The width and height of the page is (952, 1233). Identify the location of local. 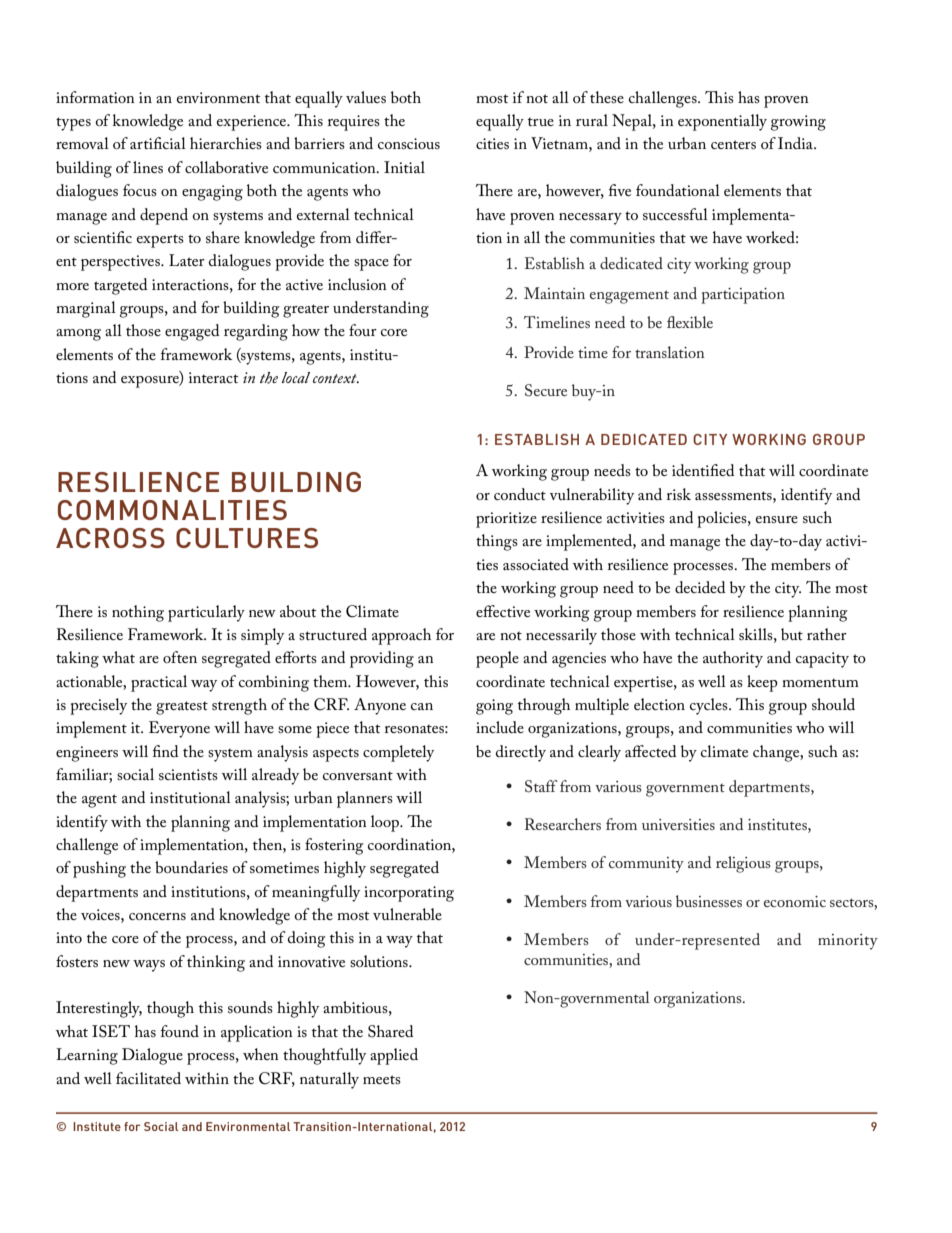
(296, 377).
